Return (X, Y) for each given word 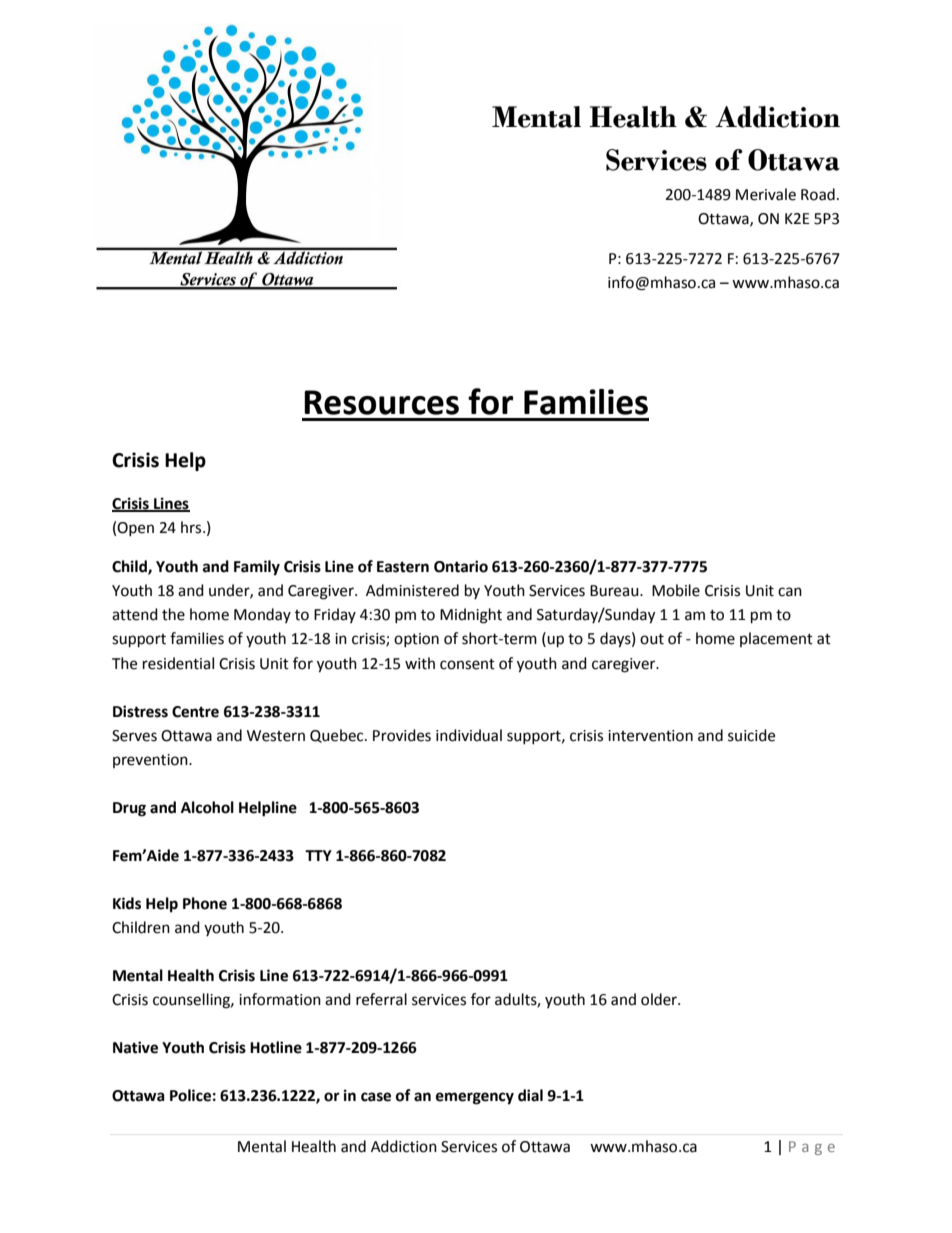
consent (467, 664)
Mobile (676, 590)
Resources (381, 402)
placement (776, 639)
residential (178, 663)
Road (818, 194)
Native (135, 1047)
